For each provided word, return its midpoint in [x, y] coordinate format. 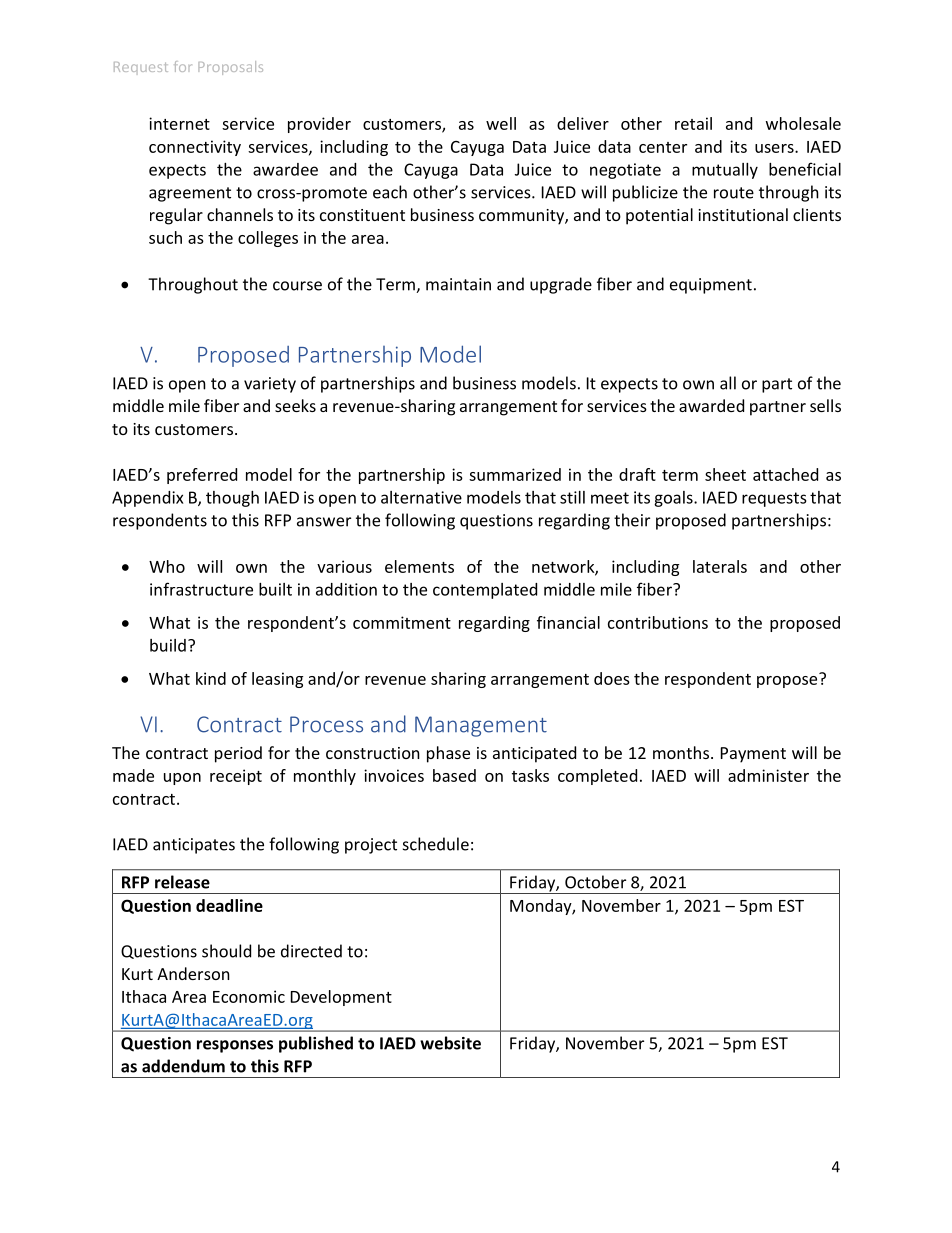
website [450, 1043]
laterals [720, 566]
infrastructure [201, 589]
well [501, 123]
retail [693, 123]
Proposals [230, 68]
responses [235, 1046]
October [595, 882]
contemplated [485, 591]
